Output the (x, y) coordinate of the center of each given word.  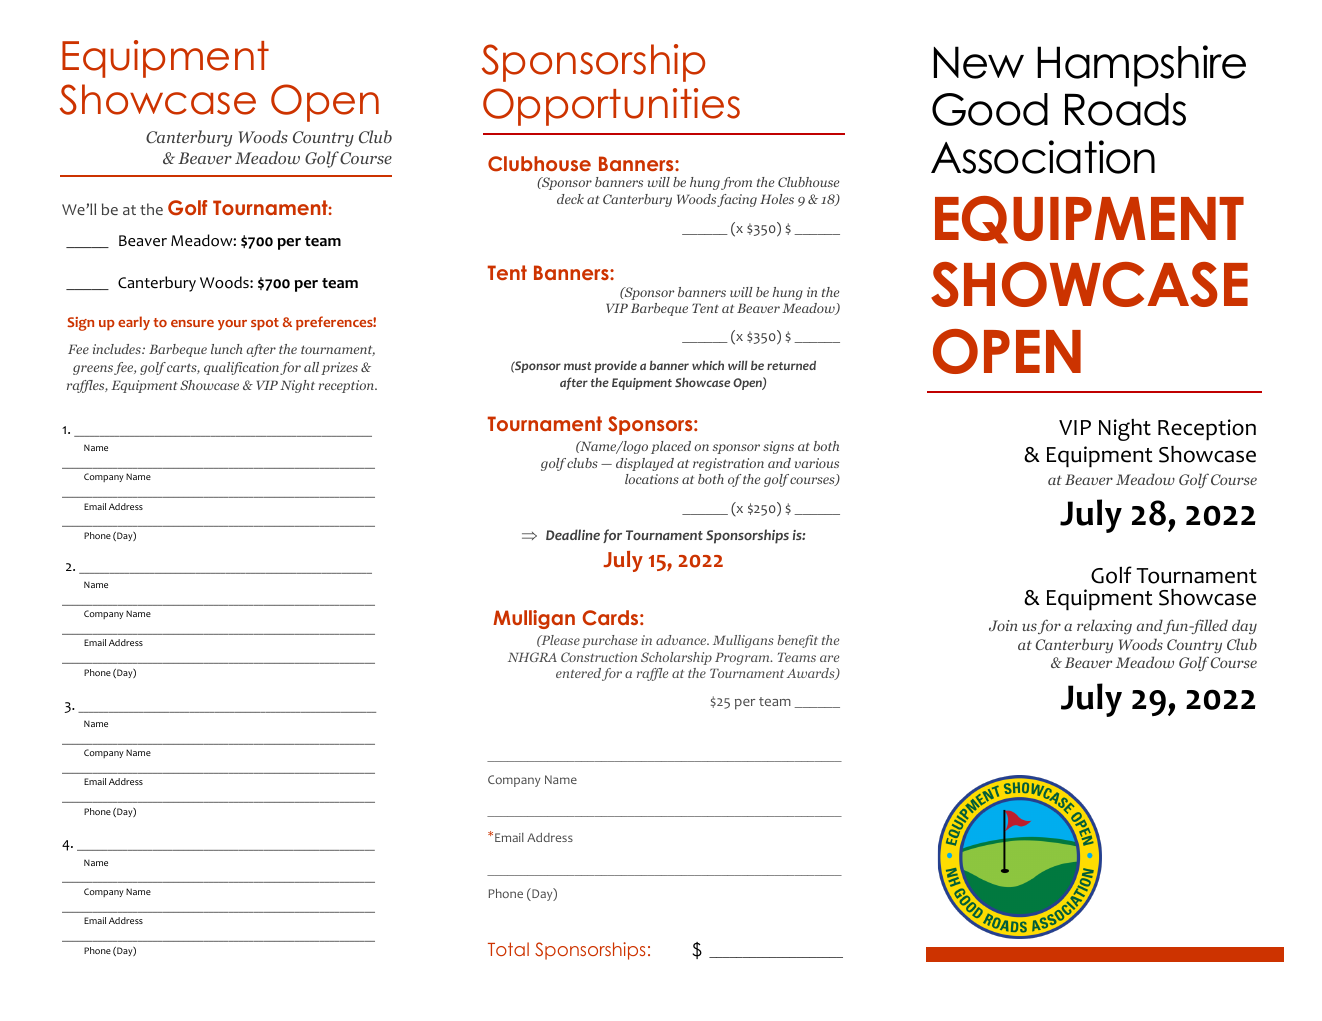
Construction (599, 657)
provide (615, 367)
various (817, 463)
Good (990, 109)
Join (1003, 625)
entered (578, 673)
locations (652, 479)
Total (508, 949)
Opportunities (611, 107)
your (232, 325)
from (736, 183)
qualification (241, 368)
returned (791, 365)
